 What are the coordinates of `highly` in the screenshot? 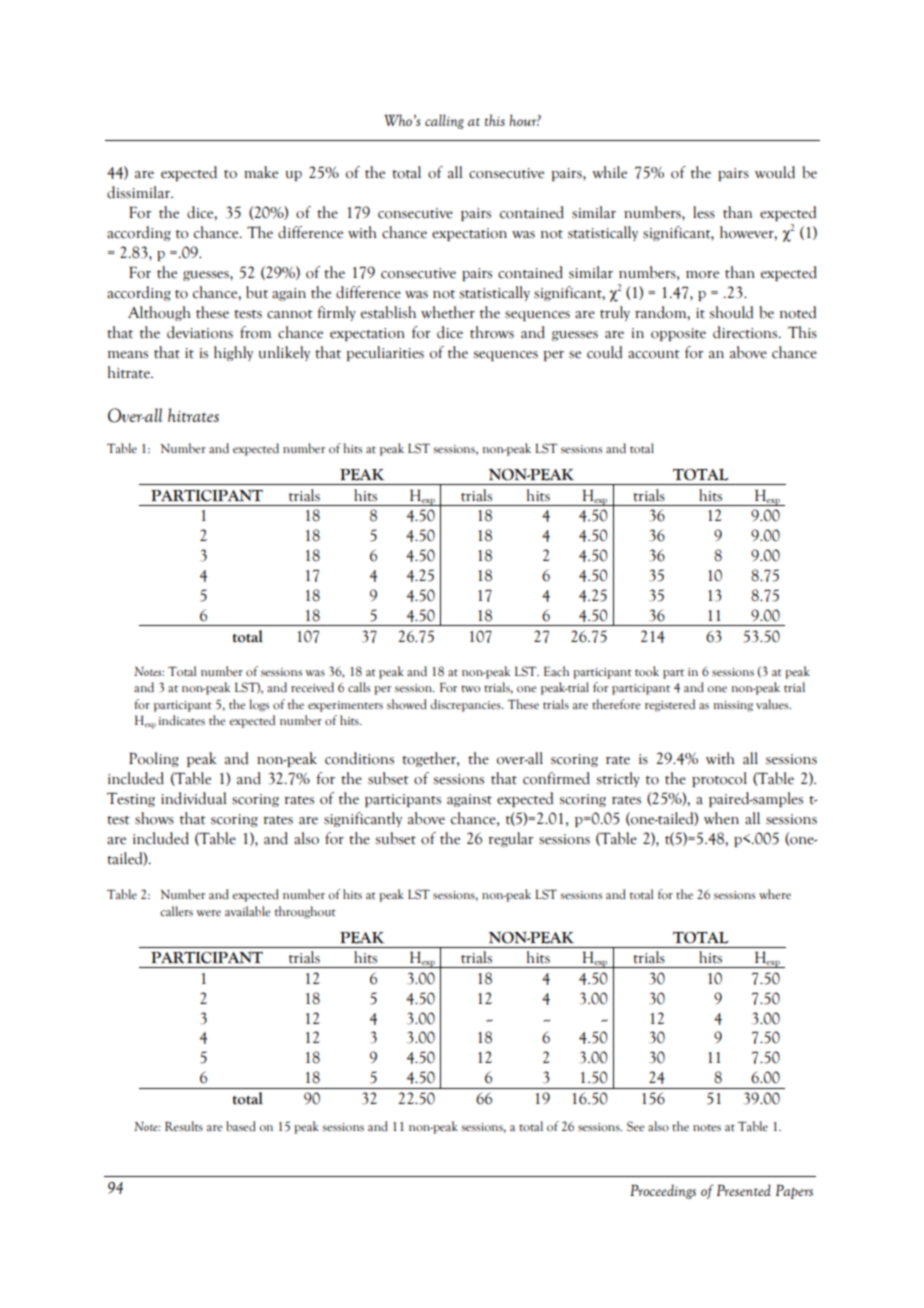 It's located at (233, 353).
